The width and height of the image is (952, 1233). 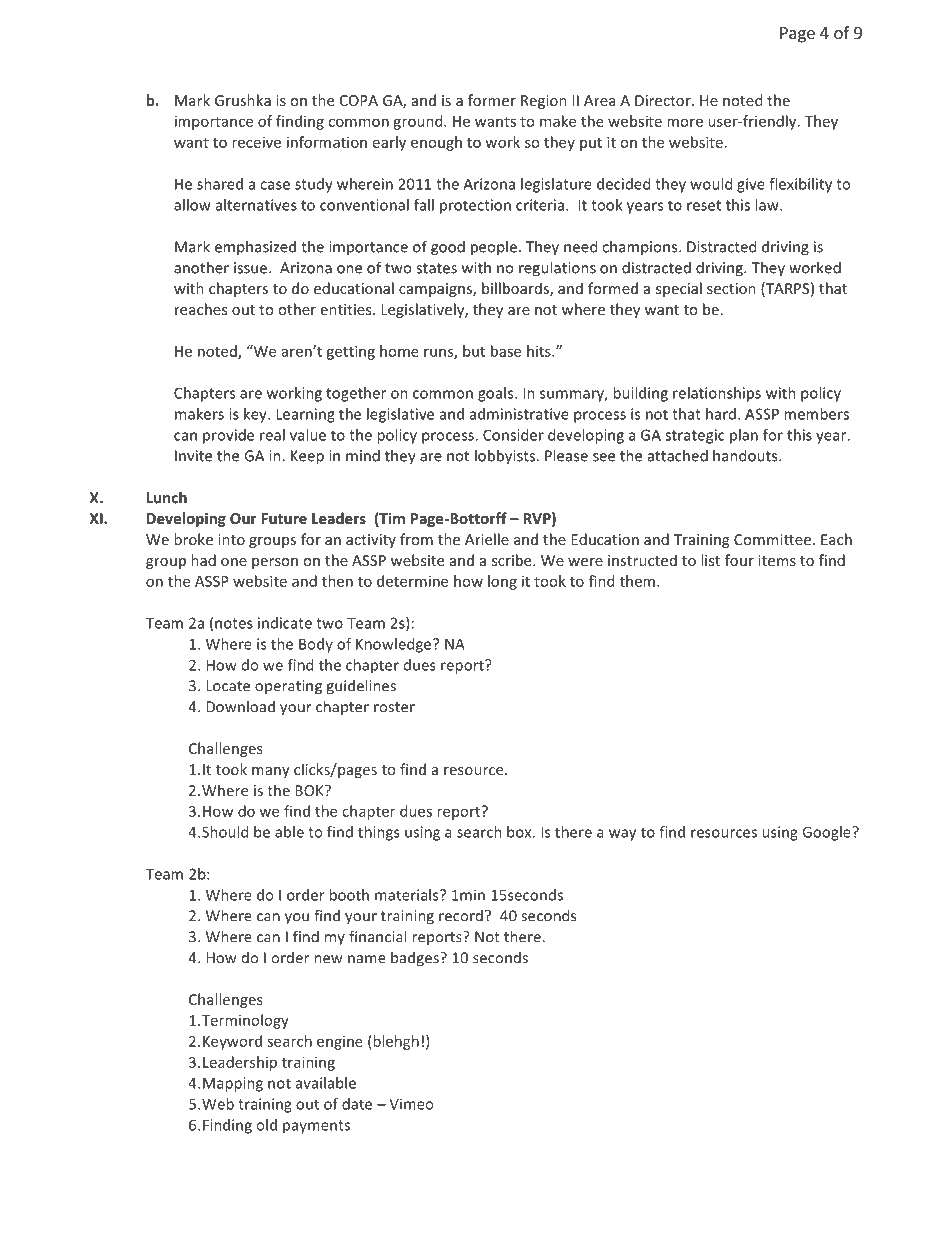 I want to click on notes, so click(x=234, y=623).
